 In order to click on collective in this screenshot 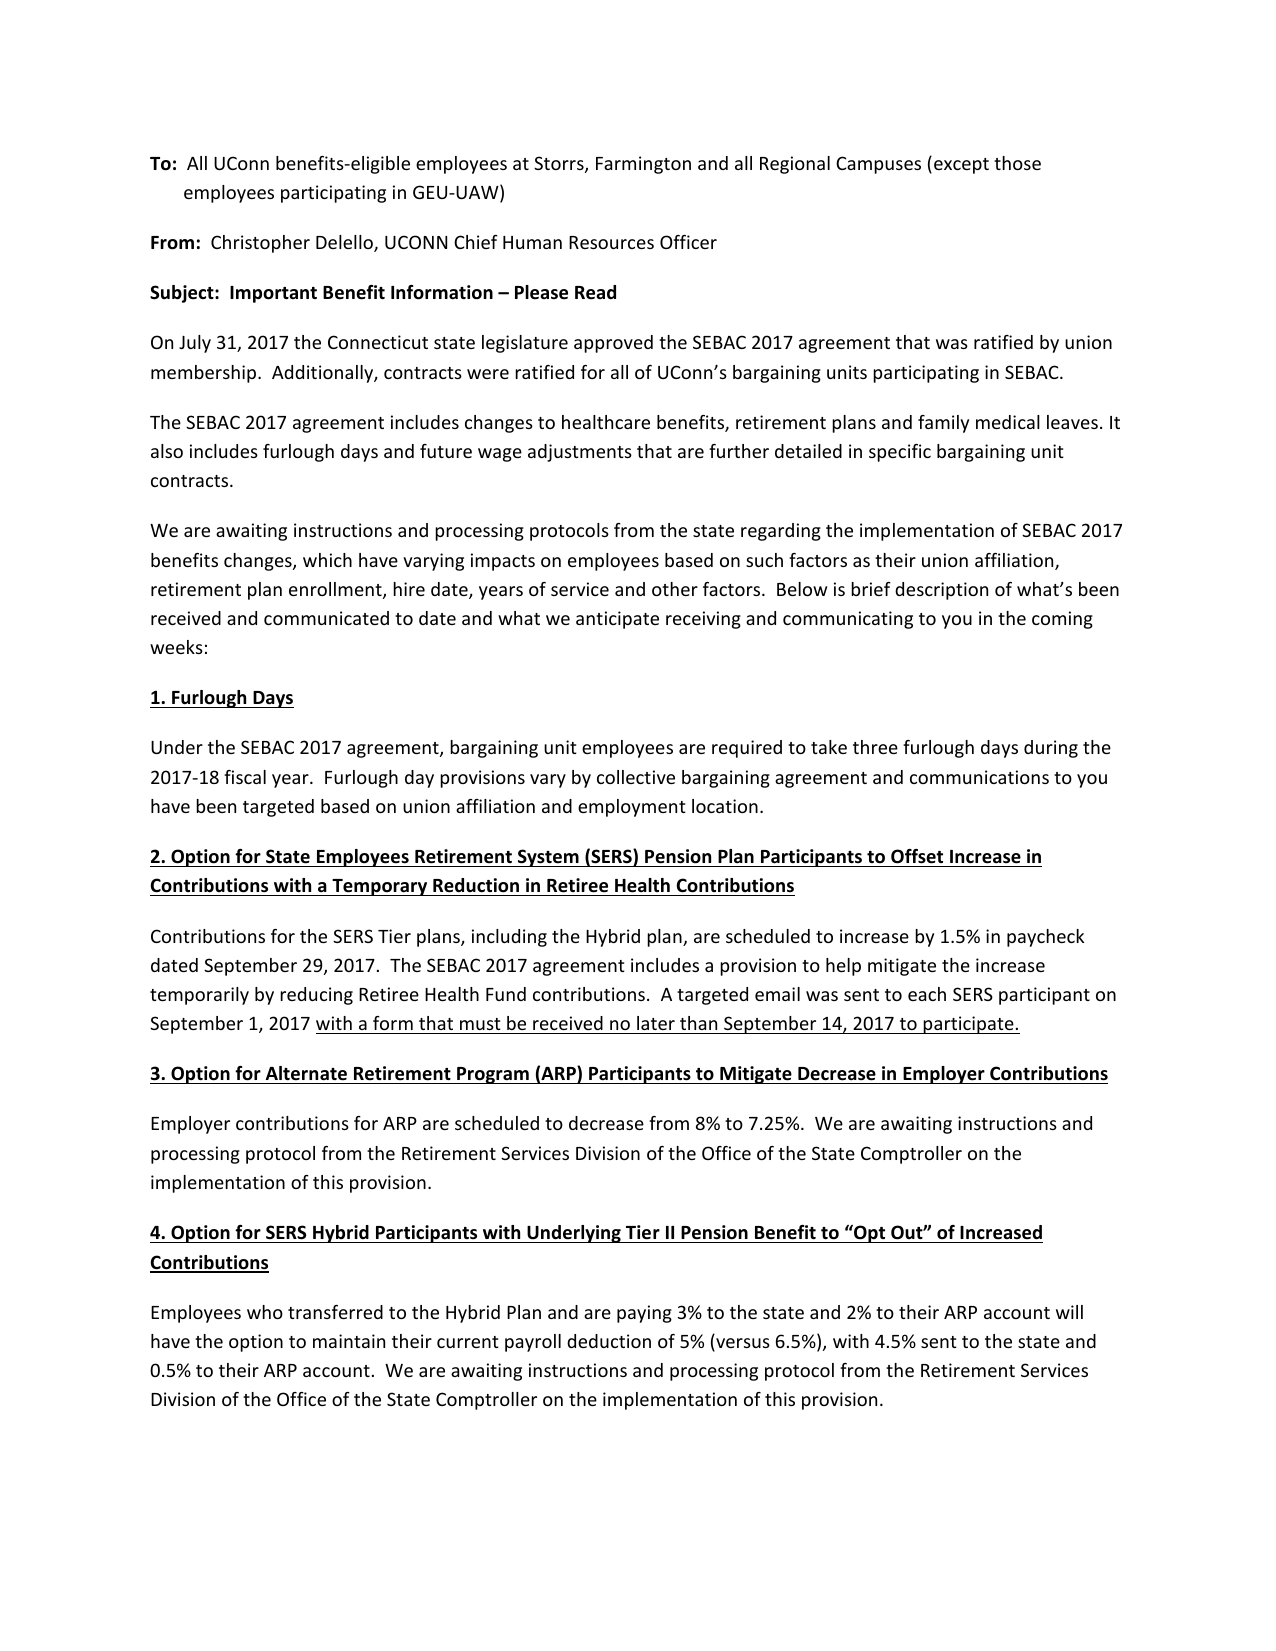, I will do `click(636, 777)`.
